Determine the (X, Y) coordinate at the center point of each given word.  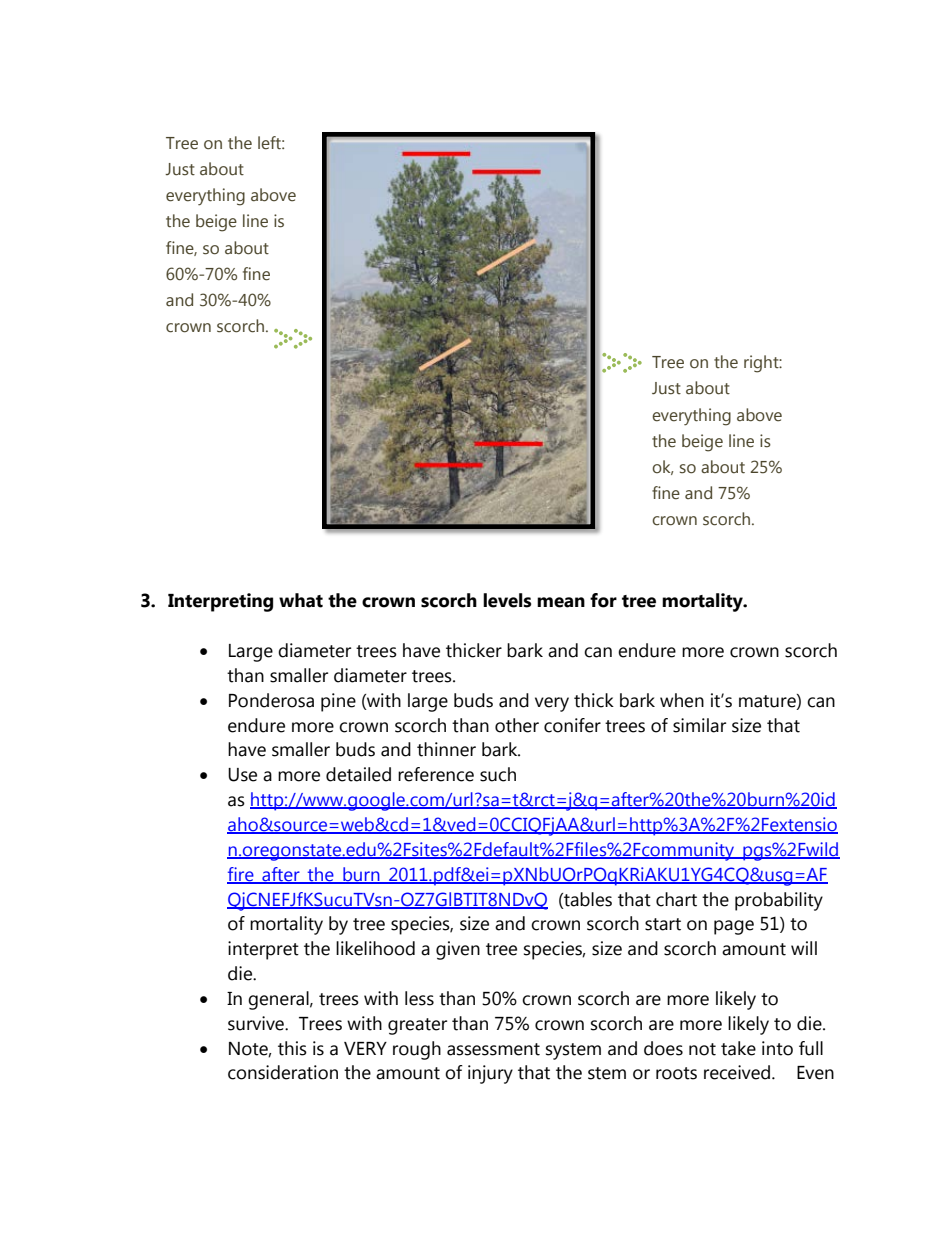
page (734, 927)
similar (699, 725)
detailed (358, 774)
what (301, 600)
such (498, 774)
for (603, 600)
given (458, 950)
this (292, 1048)
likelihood (375, 948)
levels (507, 600)
